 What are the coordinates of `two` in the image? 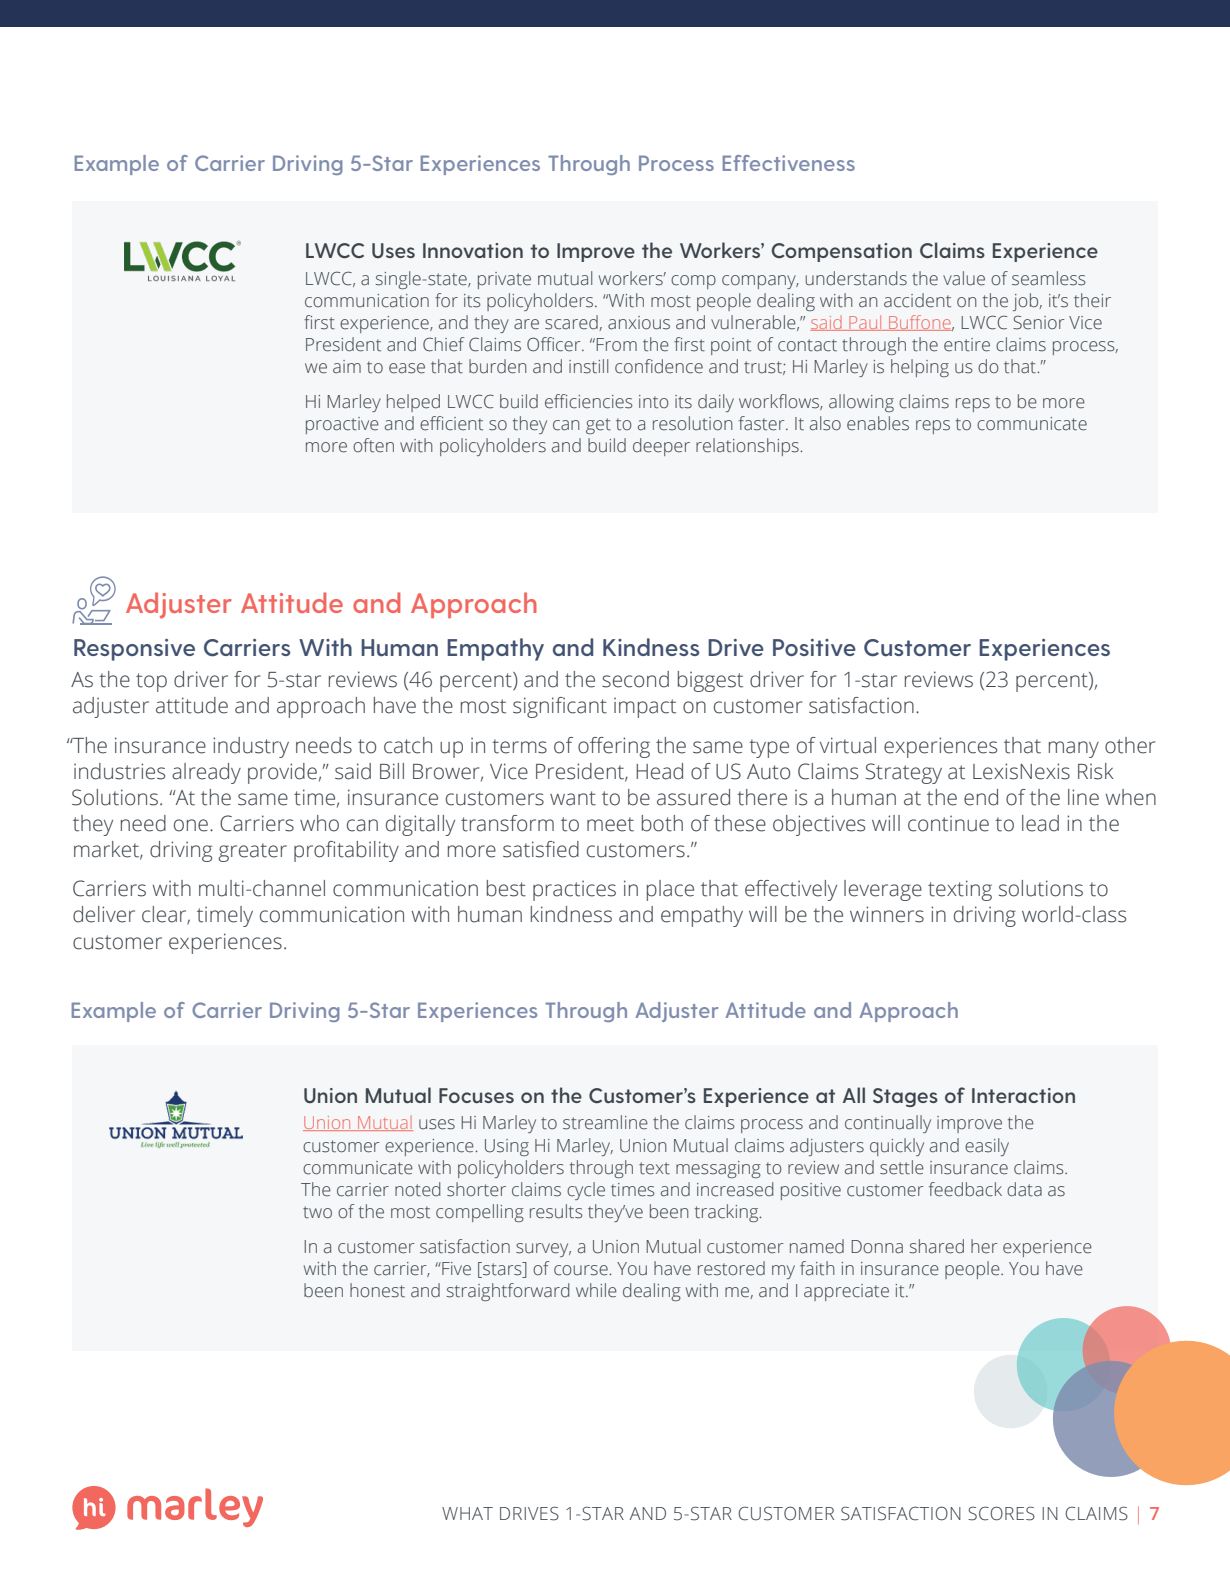 It's located at (317, 1212).
